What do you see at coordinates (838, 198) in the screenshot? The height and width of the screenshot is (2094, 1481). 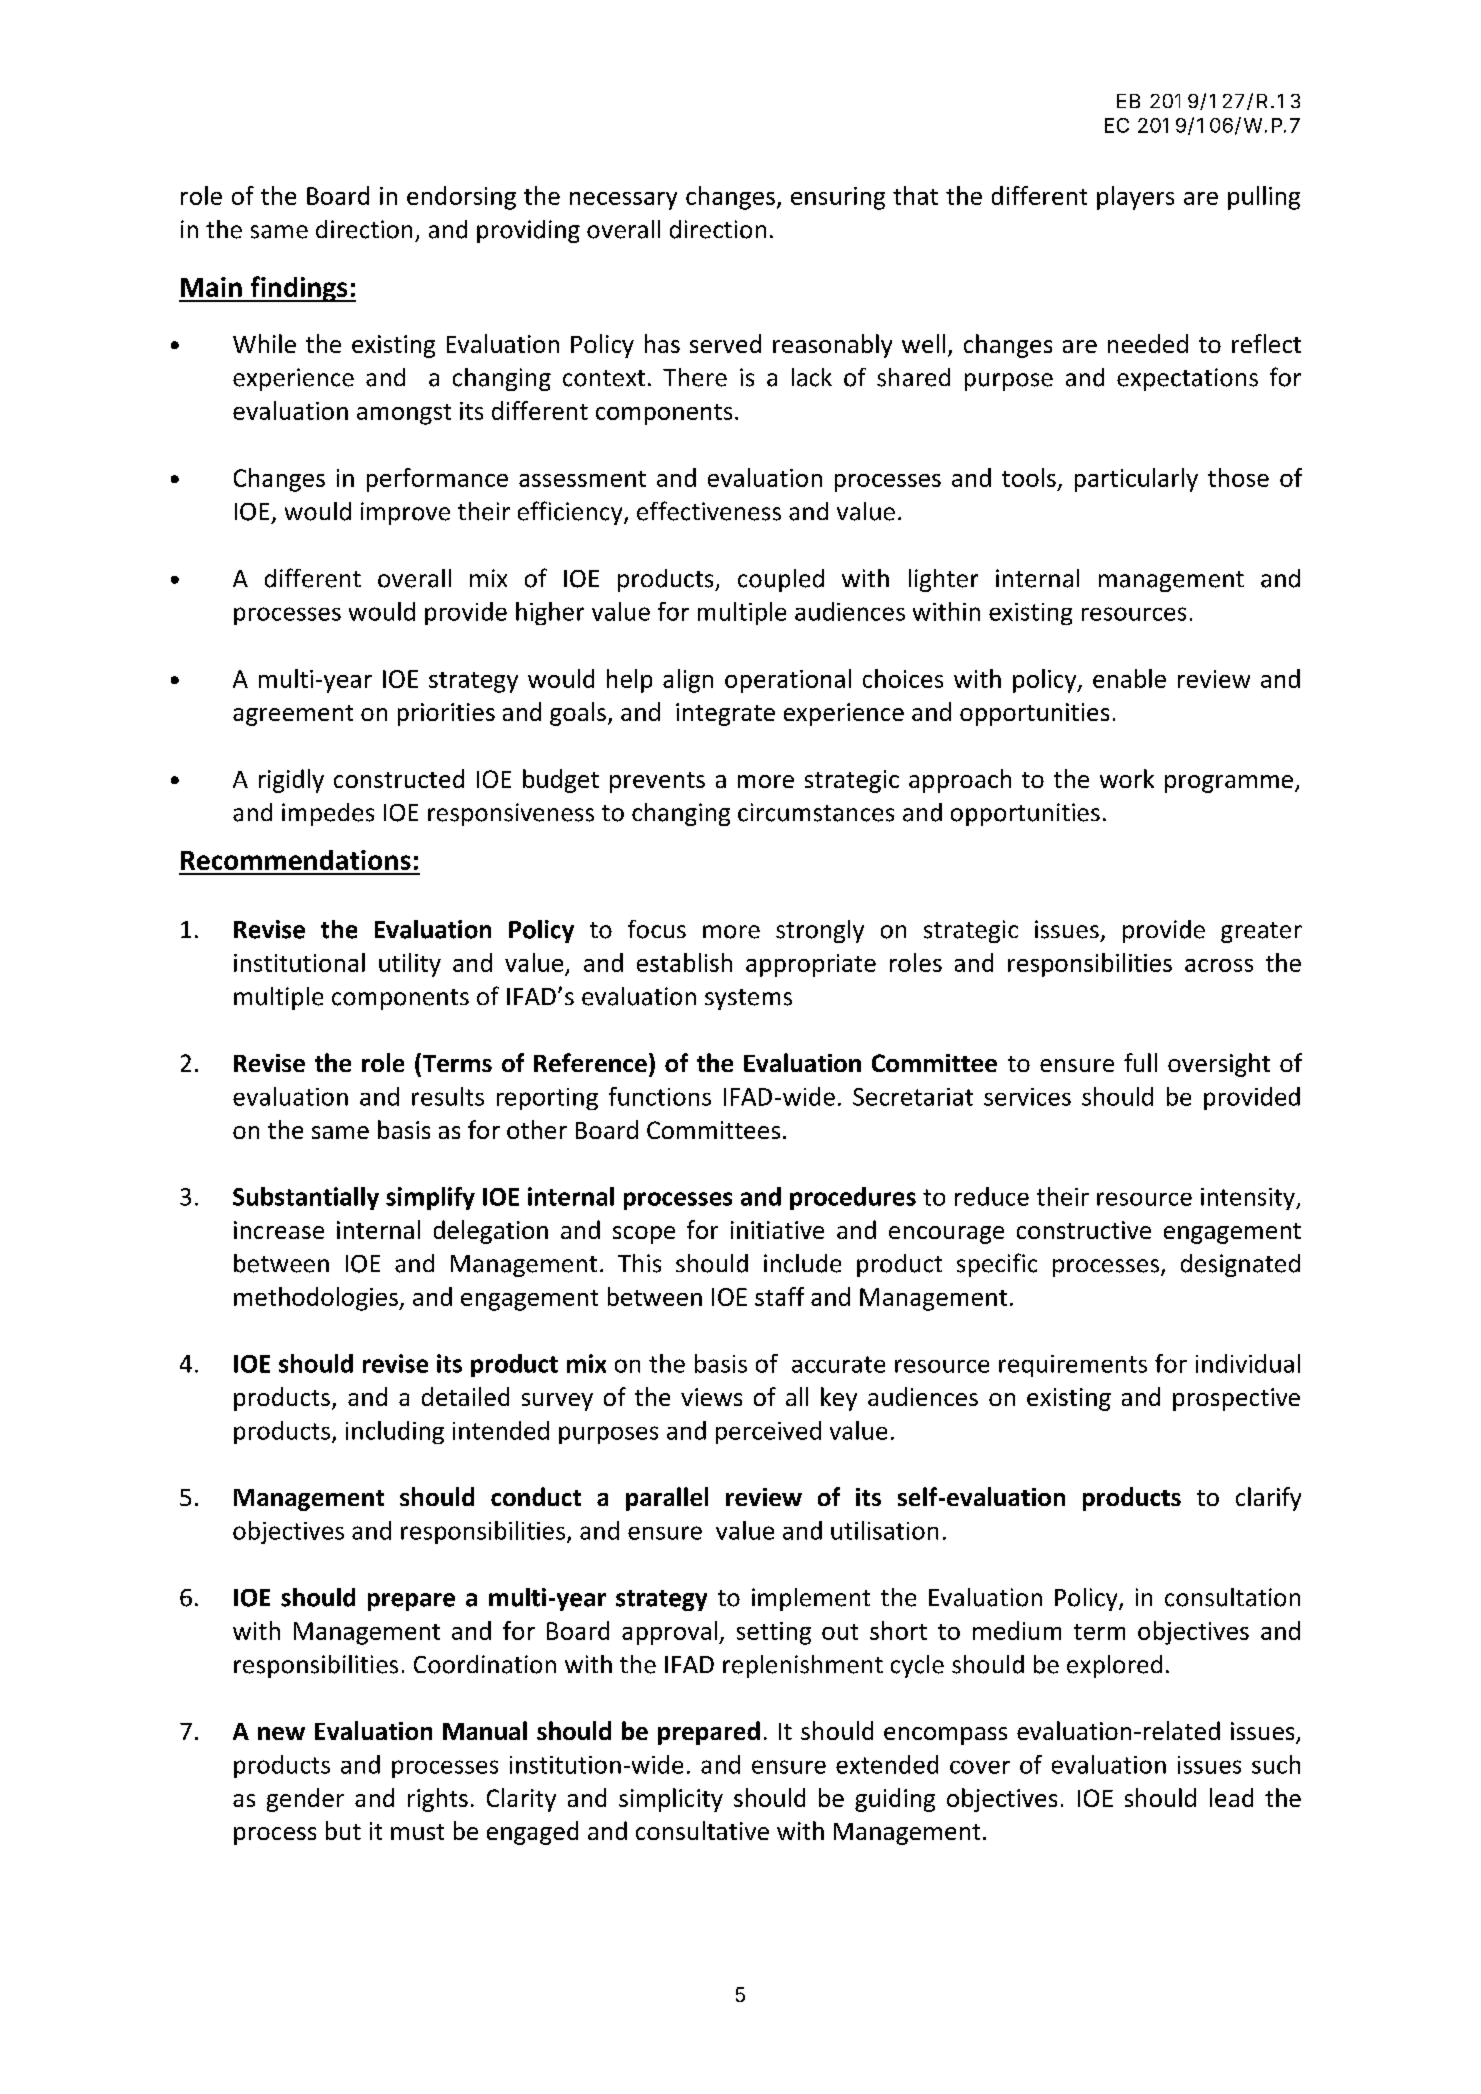 I see `ensuring` at bounding box center [838, 198].
